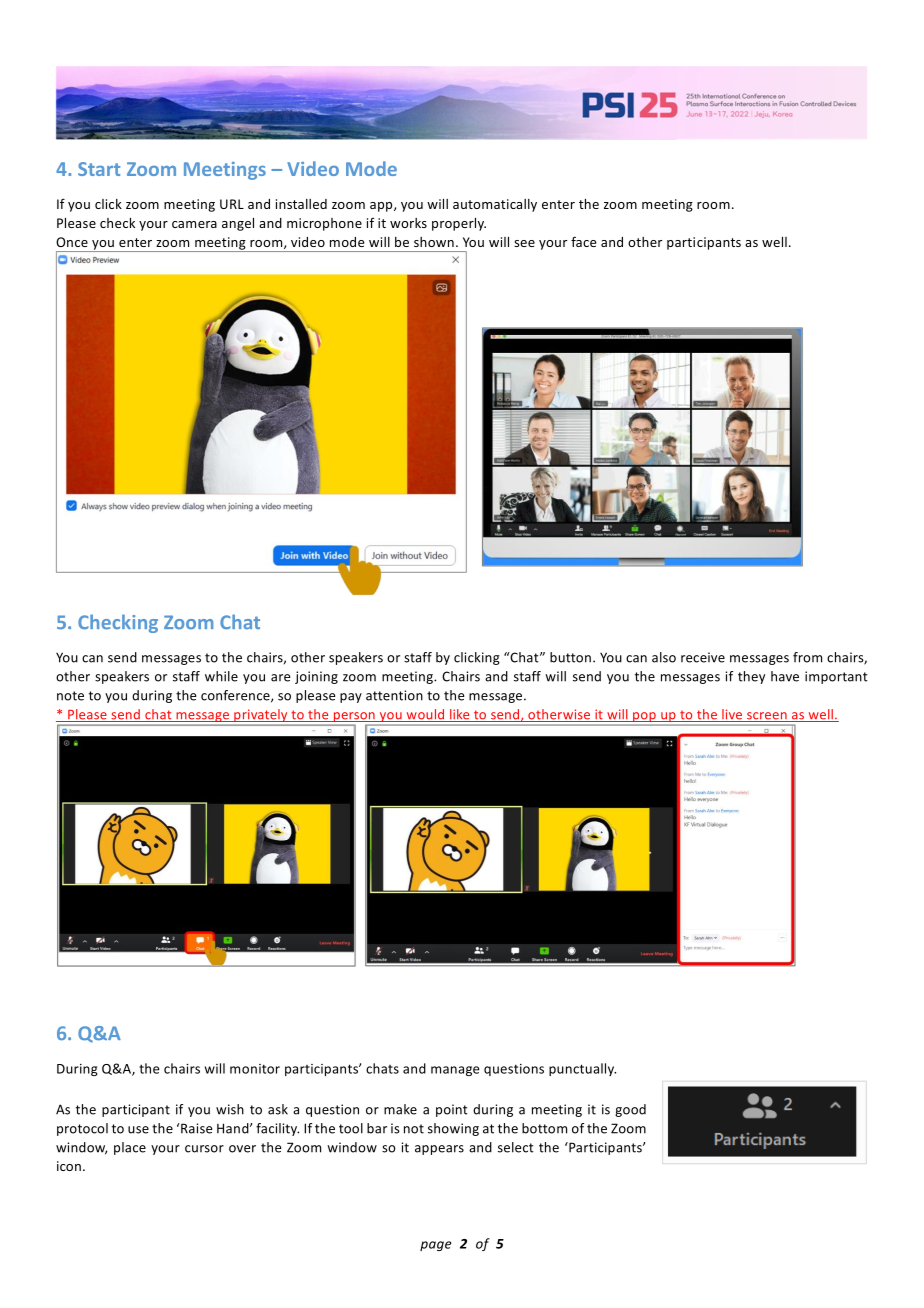 The image size is (924, 1308). Describe the element at coordinates (194, 224) in the screenshot. I see `camera` at that location.
